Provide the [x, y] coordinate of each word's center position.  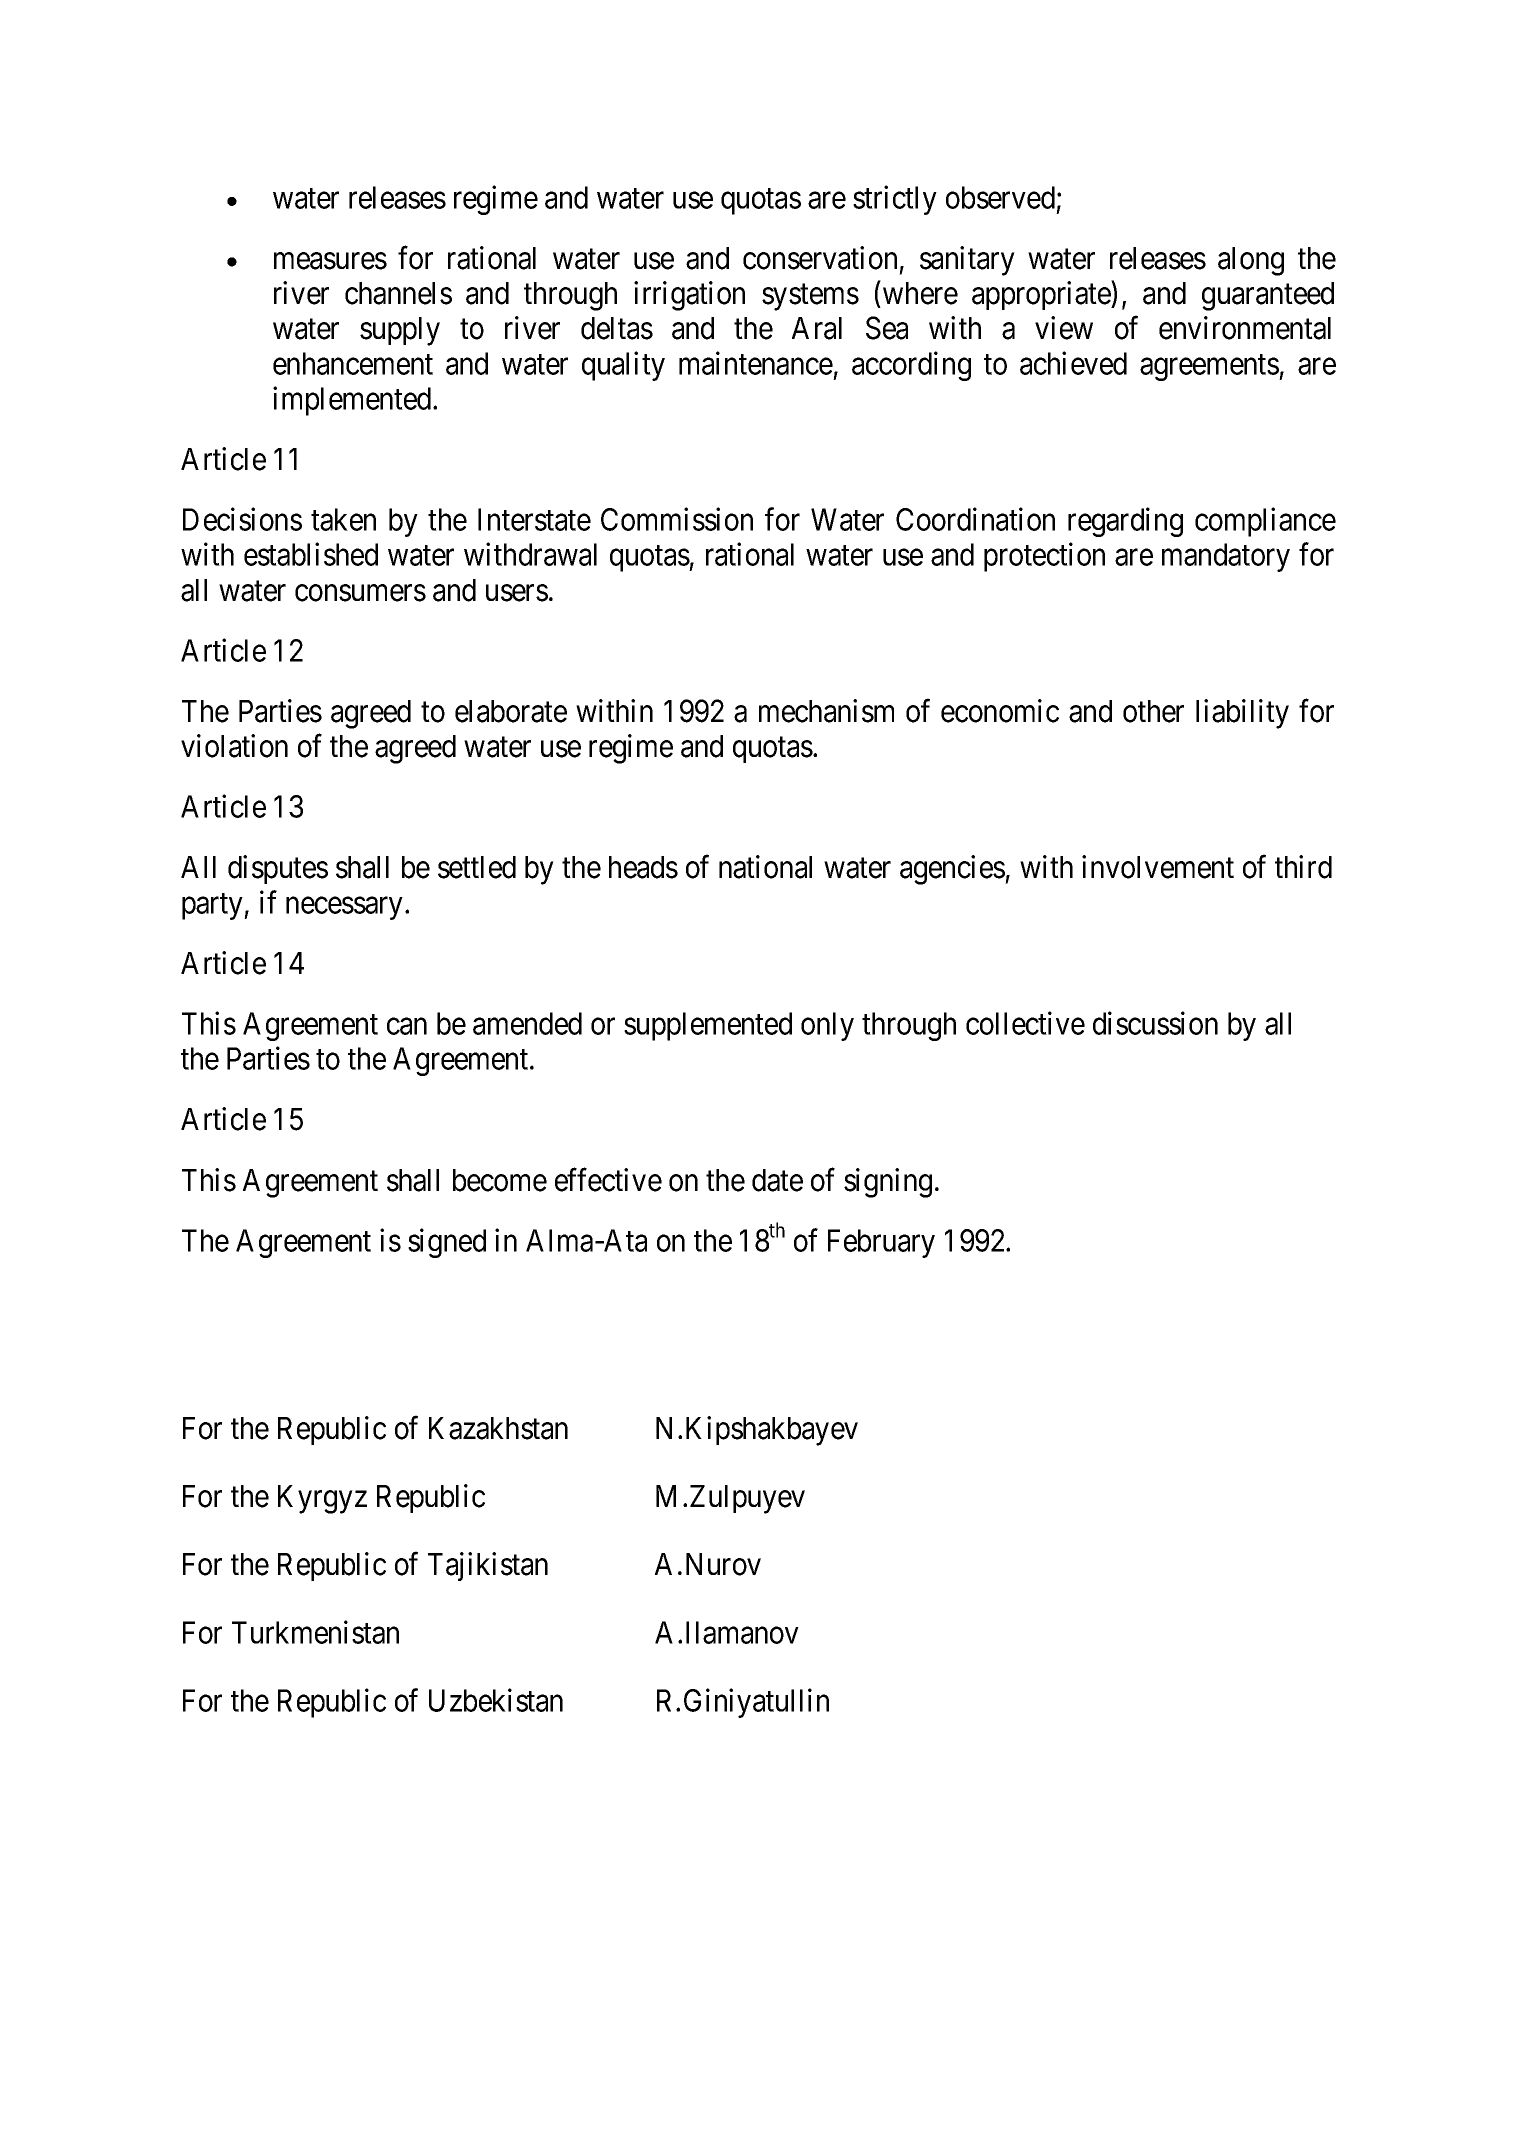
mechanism [826, 711]
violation [234, 746]
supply [400, 331]
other [1153, 711]
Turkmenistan [315, 1632]
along [1251, 261]
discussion [1155, 1023]
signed [447, 1243]
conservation [820, 258]
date [777, 1180]
